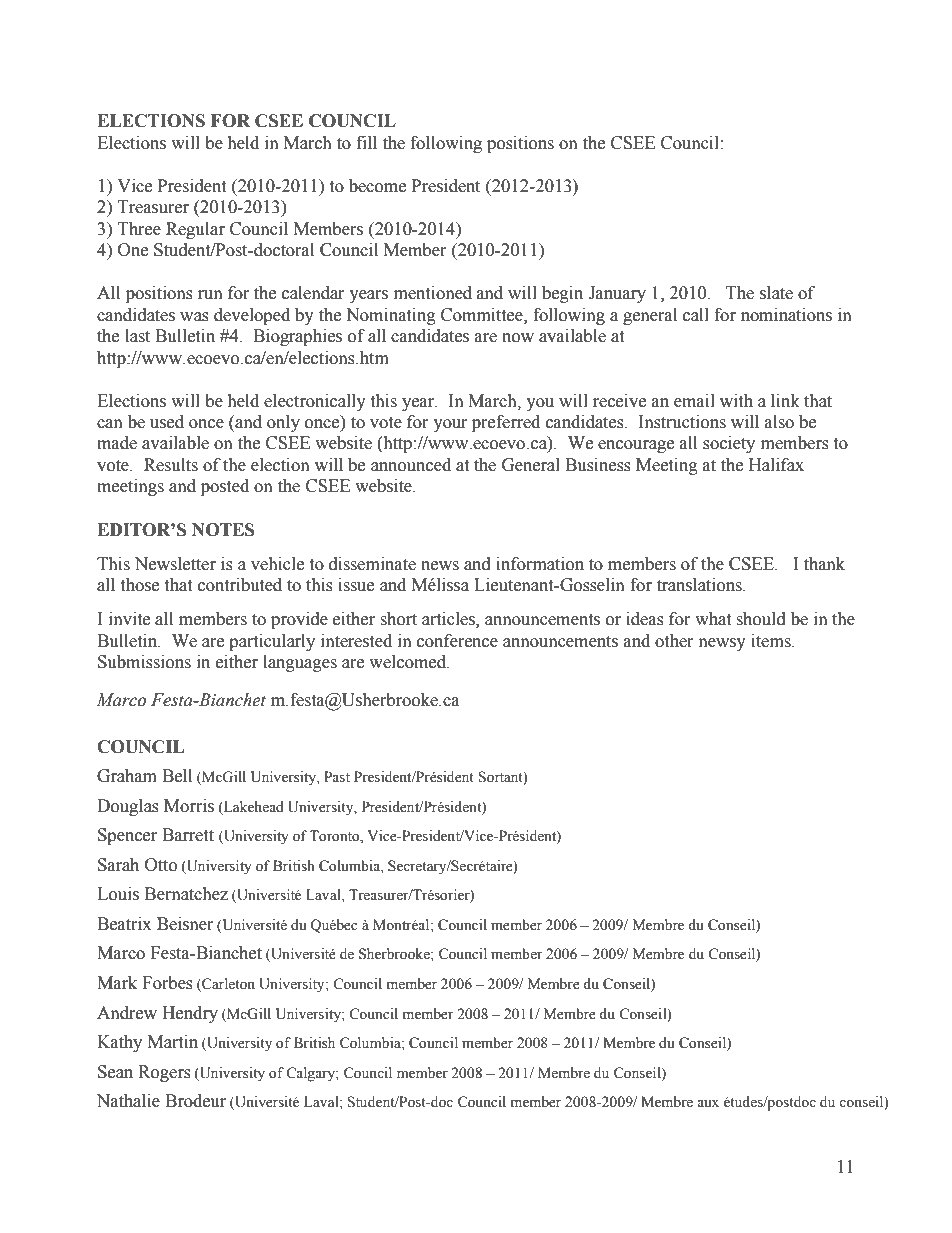  I want to click on Halifax, so click(776, 465).
